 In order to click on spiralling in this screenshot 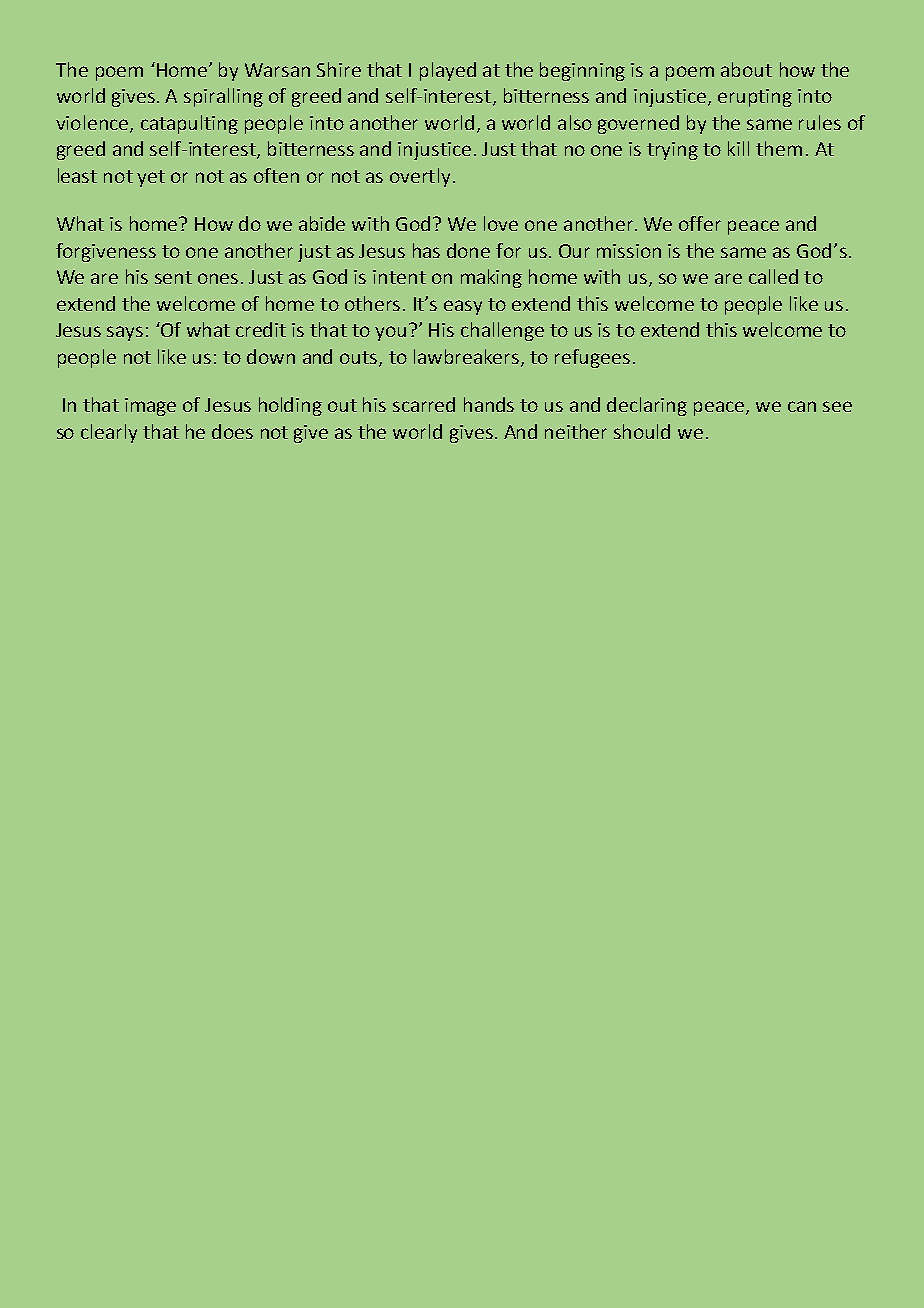, I will do `click(223, 97)`.
